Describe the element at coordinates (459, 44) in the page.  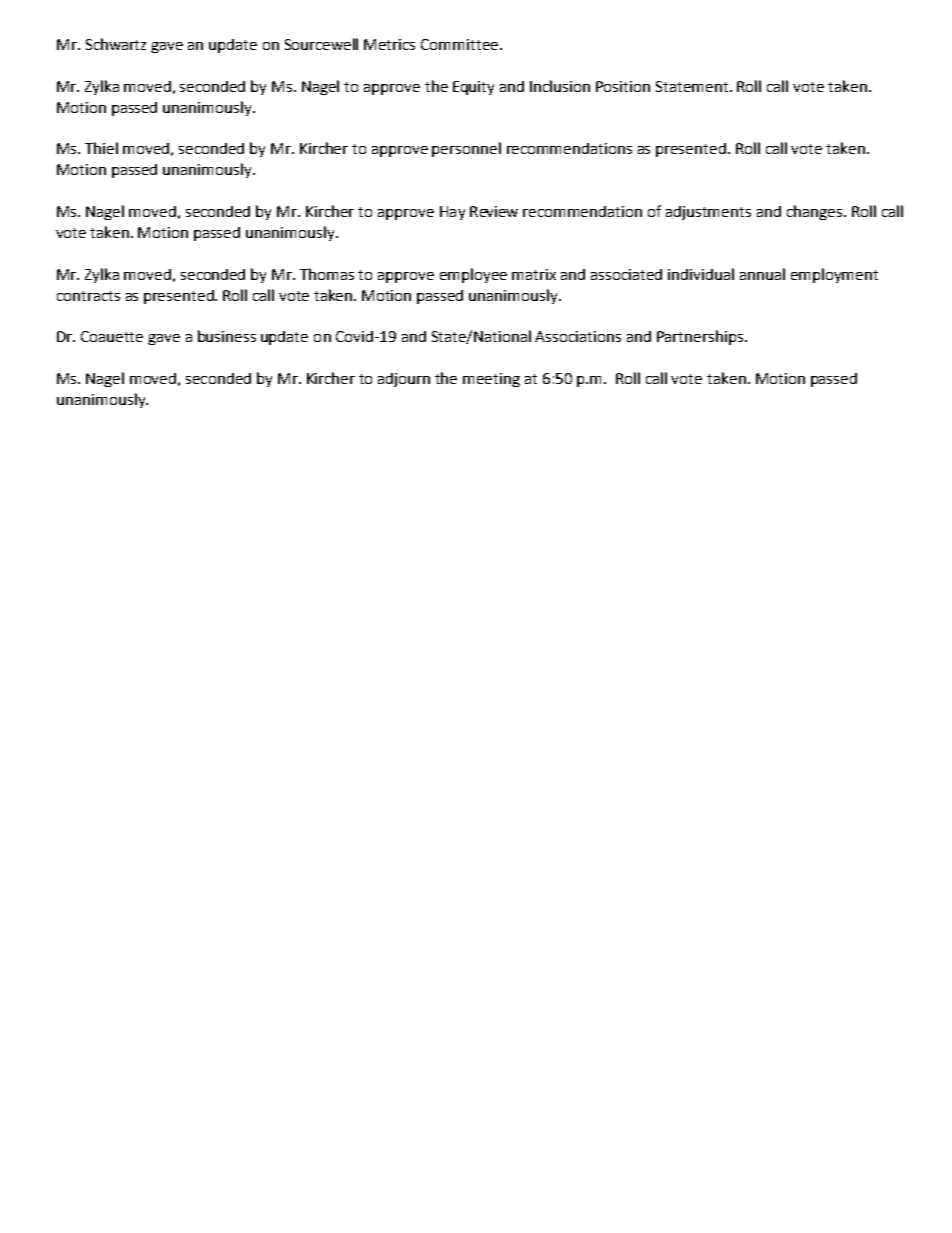
I see `Committee` at that location.
